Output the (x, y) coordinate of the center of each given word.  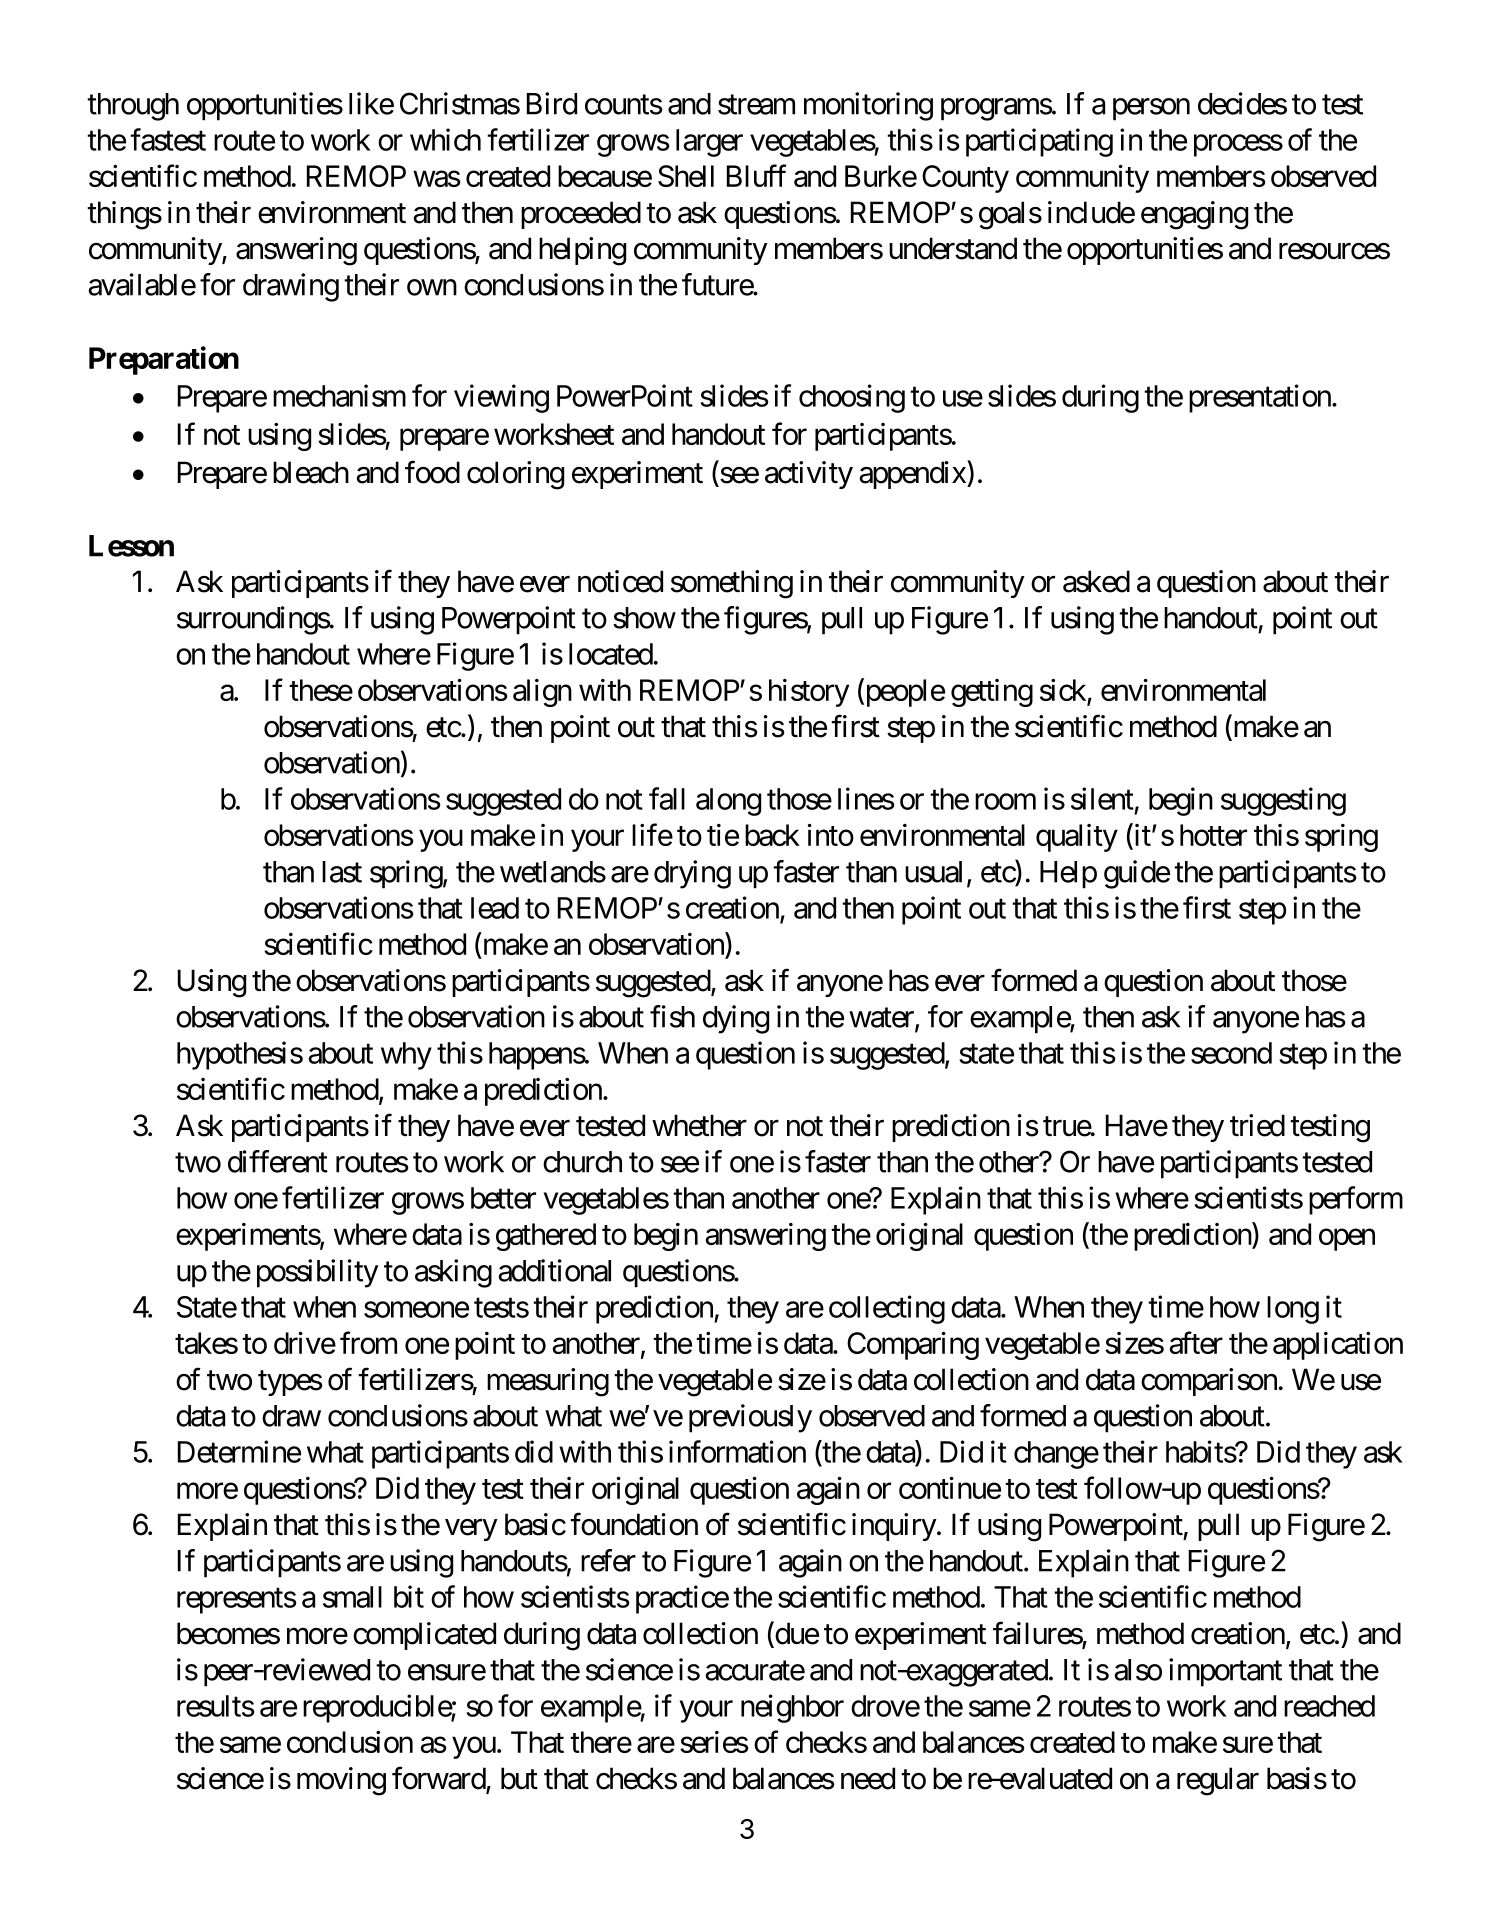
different (278, 1161)
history (809, 693)
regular (1218, 1781)
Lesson (131, 546)
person (1151, 109)
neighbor (792, 1708)
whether (699, 1125)
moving (341, 1781)
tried (1257, 1125)
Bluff (756, 175)
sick (1064, 691)
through (133, 107)
